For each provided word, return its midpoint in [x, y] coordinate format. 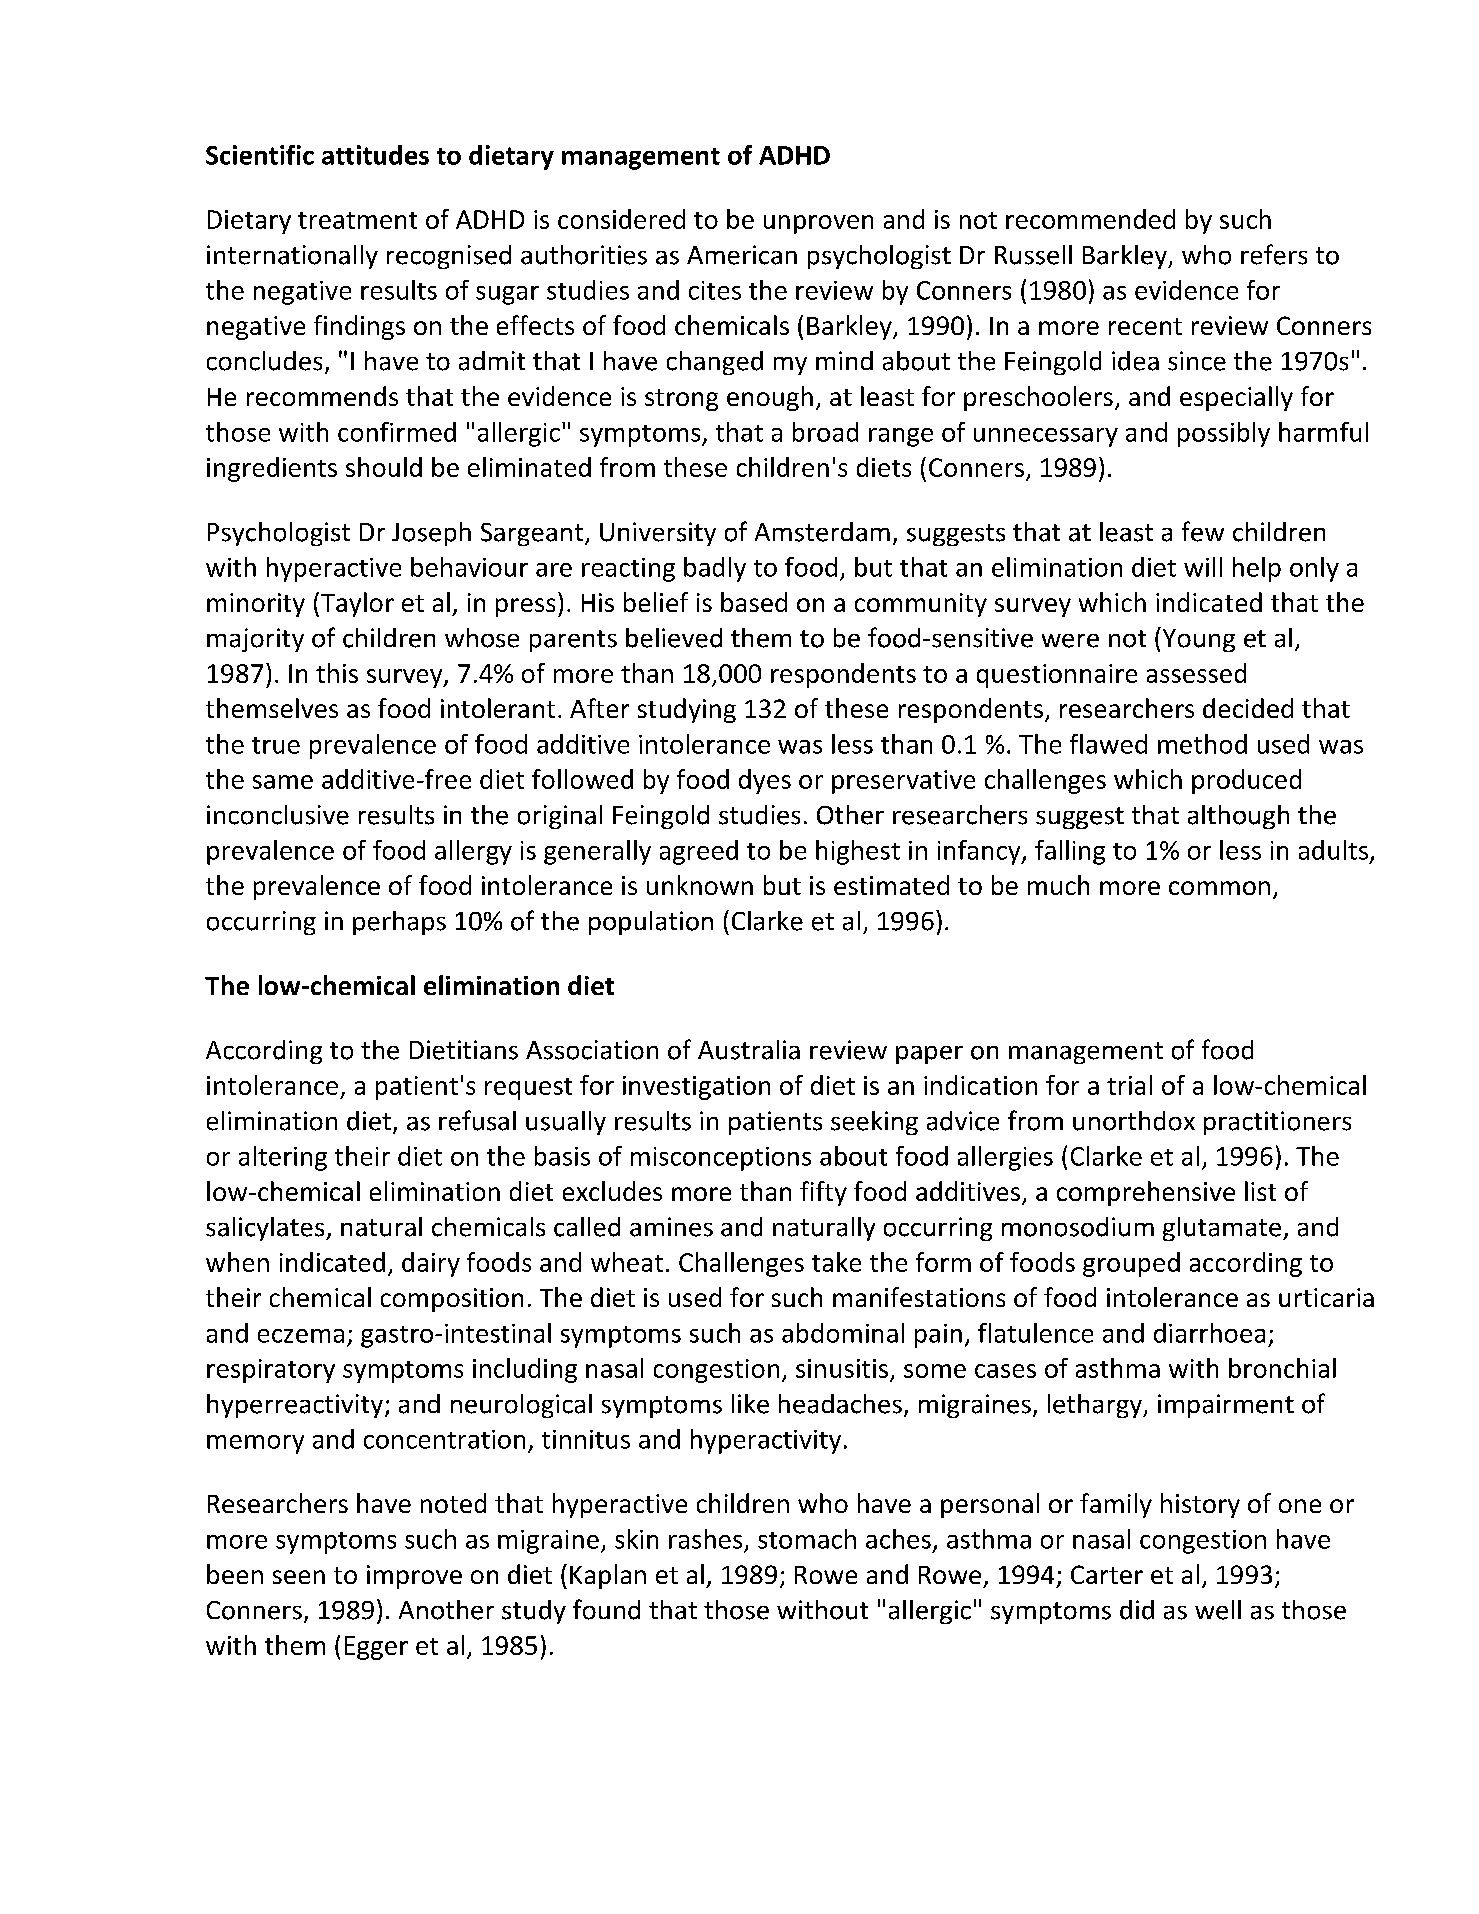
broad [825, 432]
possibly [1224, 434]
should [384, 467]
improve [414, 1577]
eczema [301, 1336]
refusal [477, 1120]
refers [1274, 254]
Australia [749, 1050]
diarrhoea [1209, 1333]
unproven [818, 224]
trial [1129, 1085]
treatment [357, 220]
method [1202, 744]
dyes [765, 781]
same [283, 782]
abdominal [843, 1333]
